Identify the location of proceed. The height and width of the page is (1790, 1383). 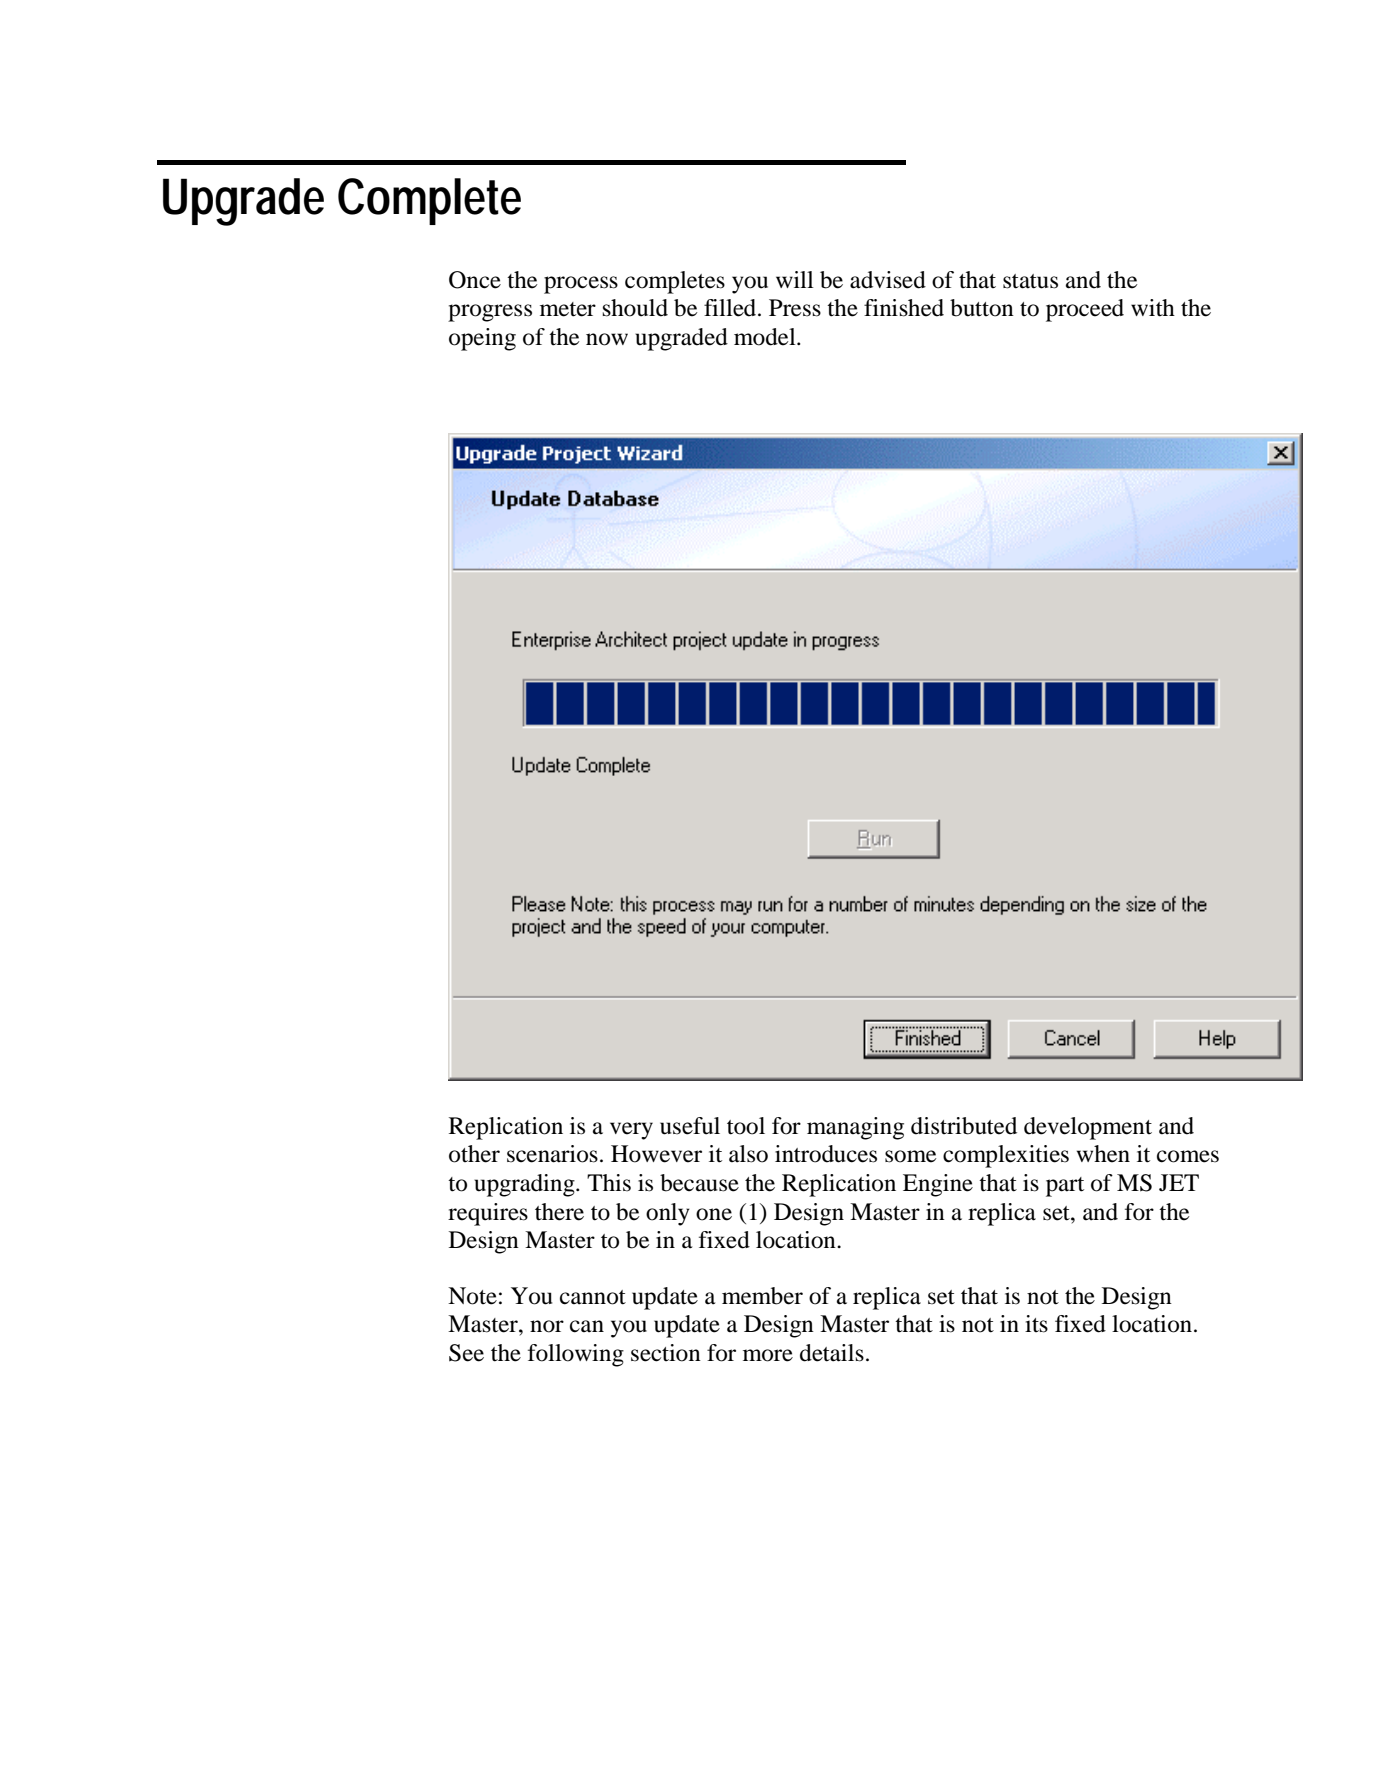
(1085, 310).
